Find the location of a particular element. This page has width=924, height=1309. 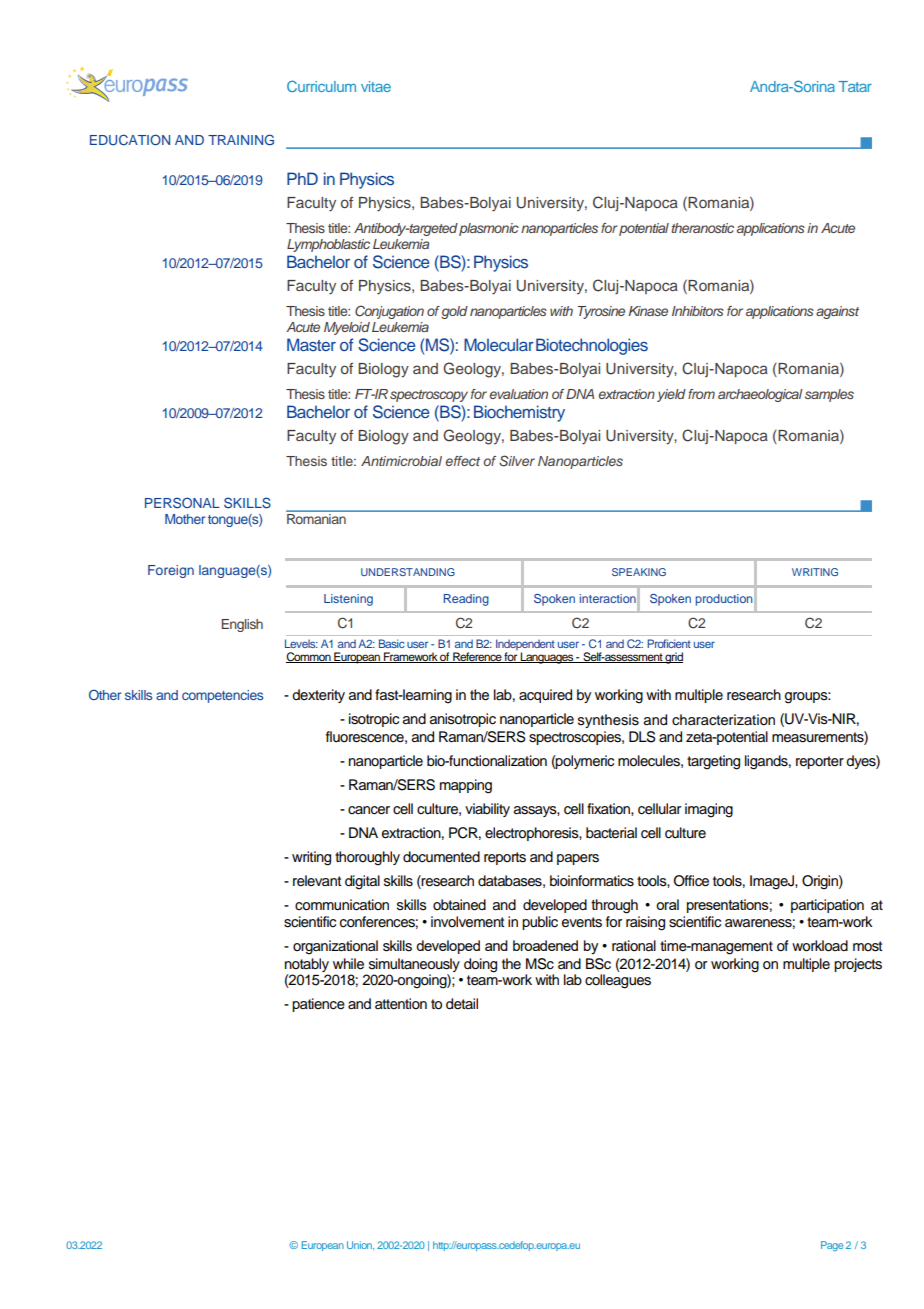

Page is located at coordinates (832, 1246).
